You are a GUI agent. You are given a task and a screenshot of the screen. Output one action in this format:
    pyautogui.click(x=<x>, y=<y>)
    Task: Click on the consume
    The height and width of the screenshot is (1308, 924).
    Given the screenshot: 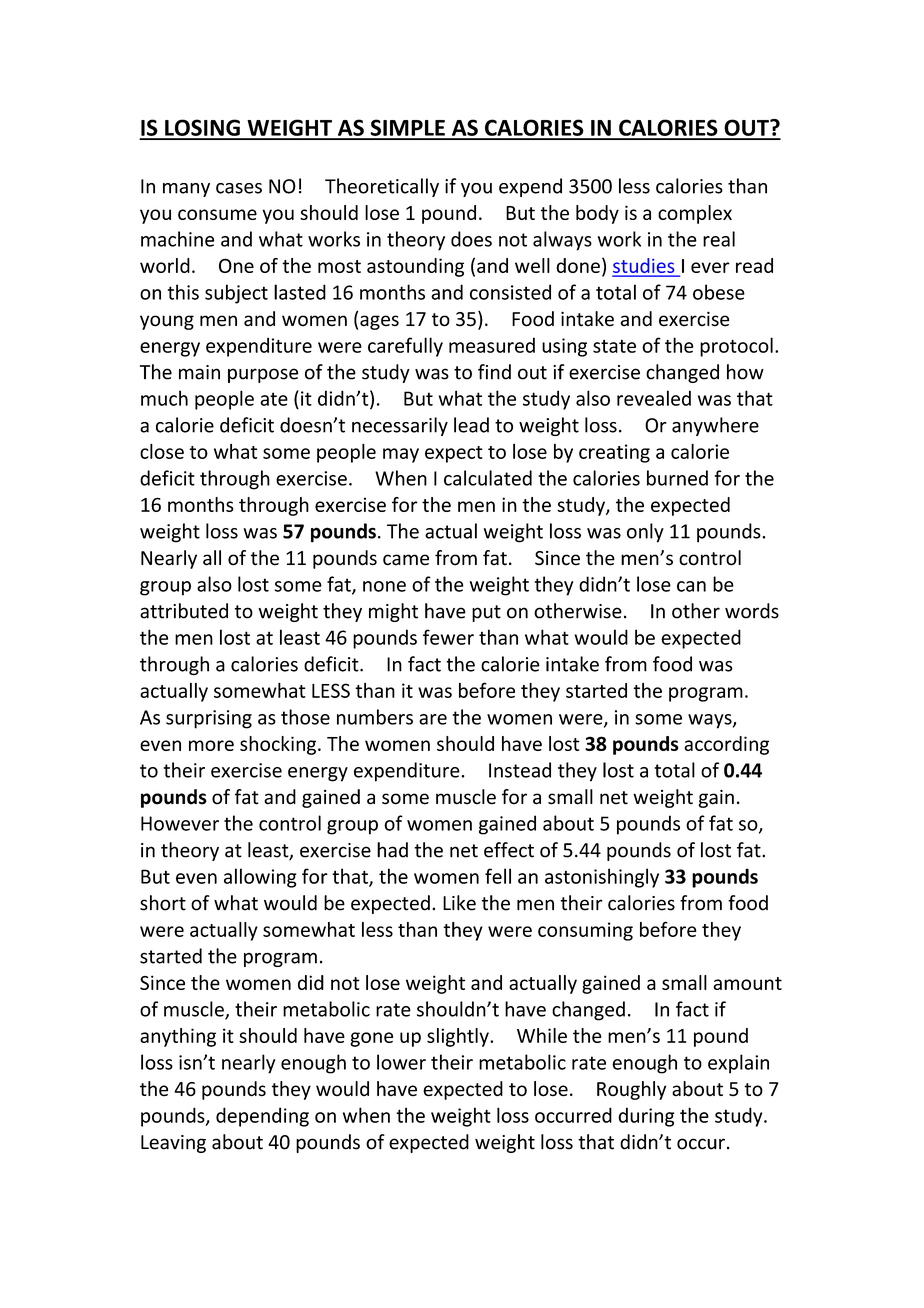 What is the action you would take?
    pyautogui.click(x=217, y=214)
